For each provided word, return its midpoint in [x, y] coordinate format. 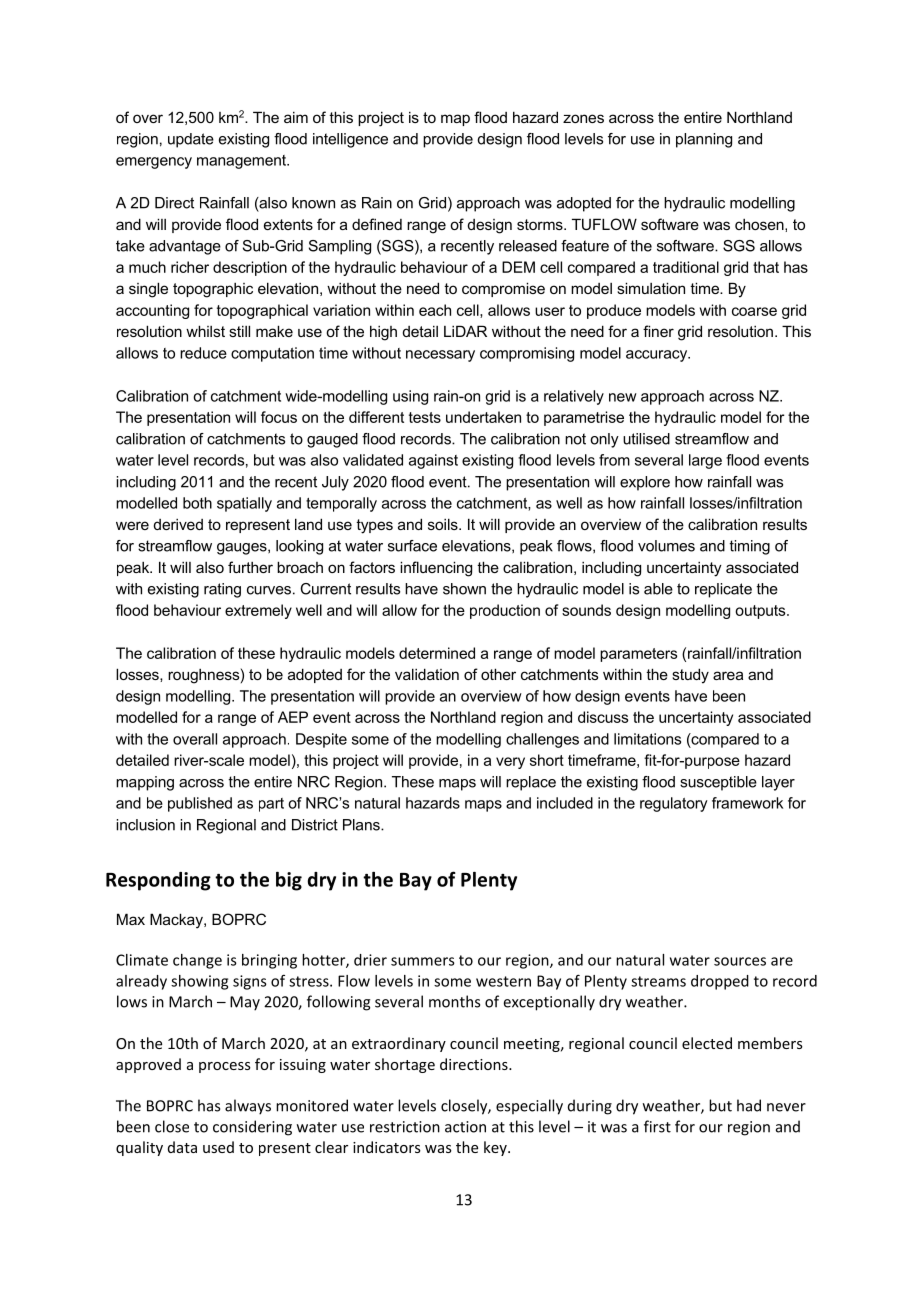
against [433, 461]
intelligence [350, 140]
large [705, 461]
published [200, 804]
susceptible [718, 783]
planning [704, 140]
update [191, 140]
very [510, 763]
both [197, 503]
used [218, 1147]
